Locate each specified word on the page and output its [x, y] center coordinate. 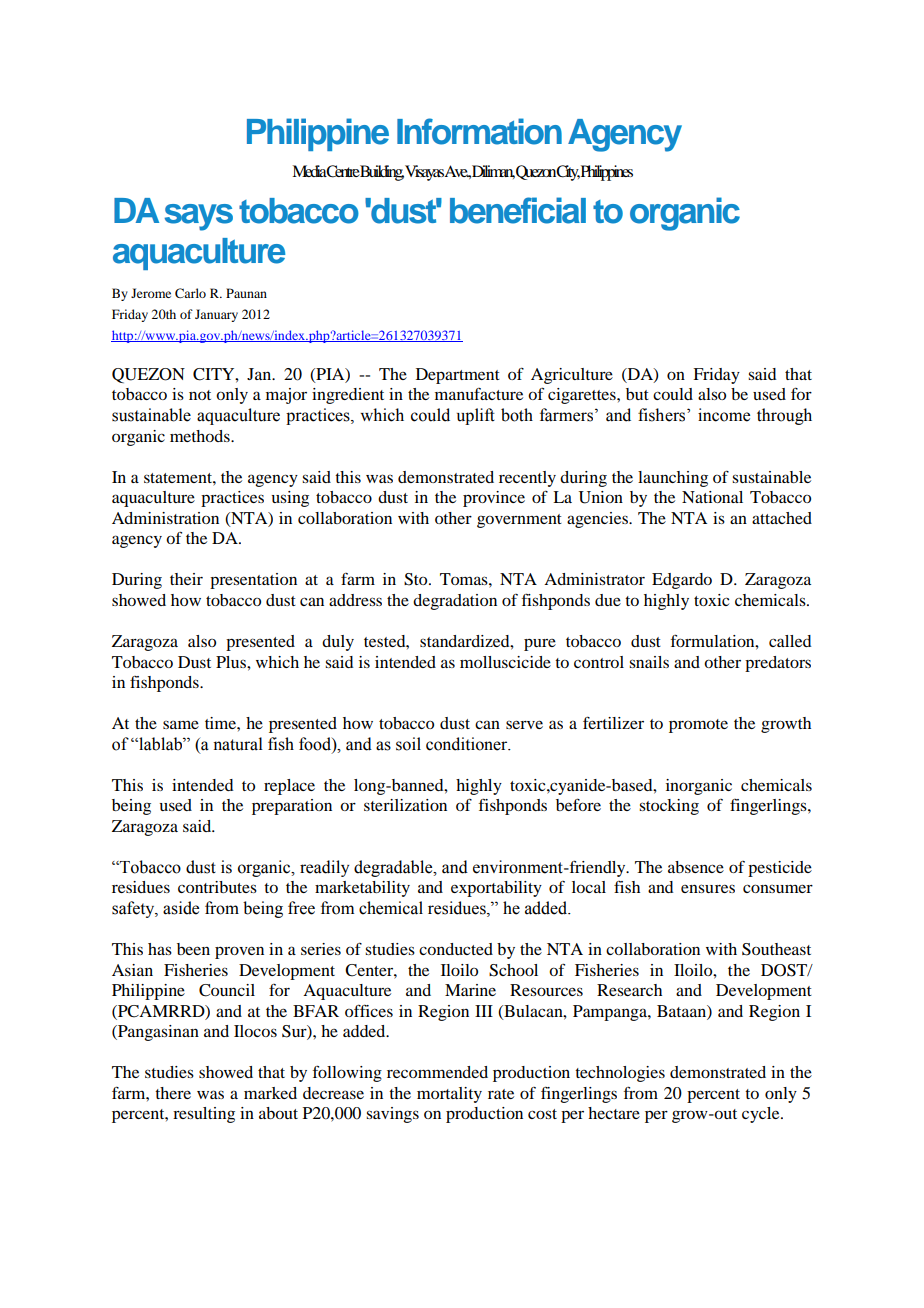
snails [649, 662]
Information [479, 131]
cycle [762, 1115]
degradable [394, 868]
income [724, 415]
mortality [449, 1095]
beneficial [518, 210]
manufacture [479, 394]
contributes [217, 887]
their [186, 579]
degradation [455, 602]
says [199, 217]
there [173, 1093]
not [200, 395]
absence [696, 867]
